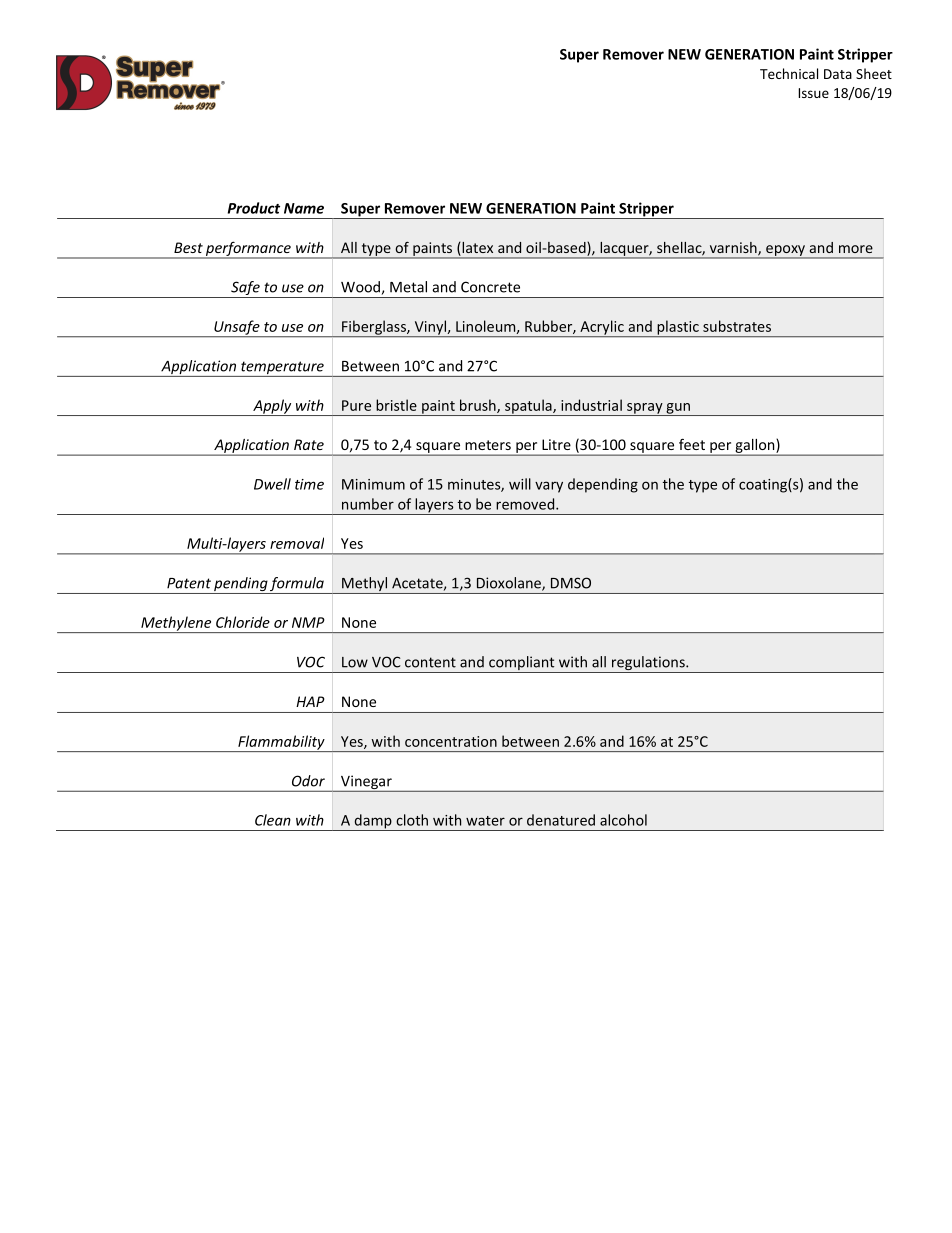 This page has height=1233, width=952. I want to click on denatured, so click(561, 820).
